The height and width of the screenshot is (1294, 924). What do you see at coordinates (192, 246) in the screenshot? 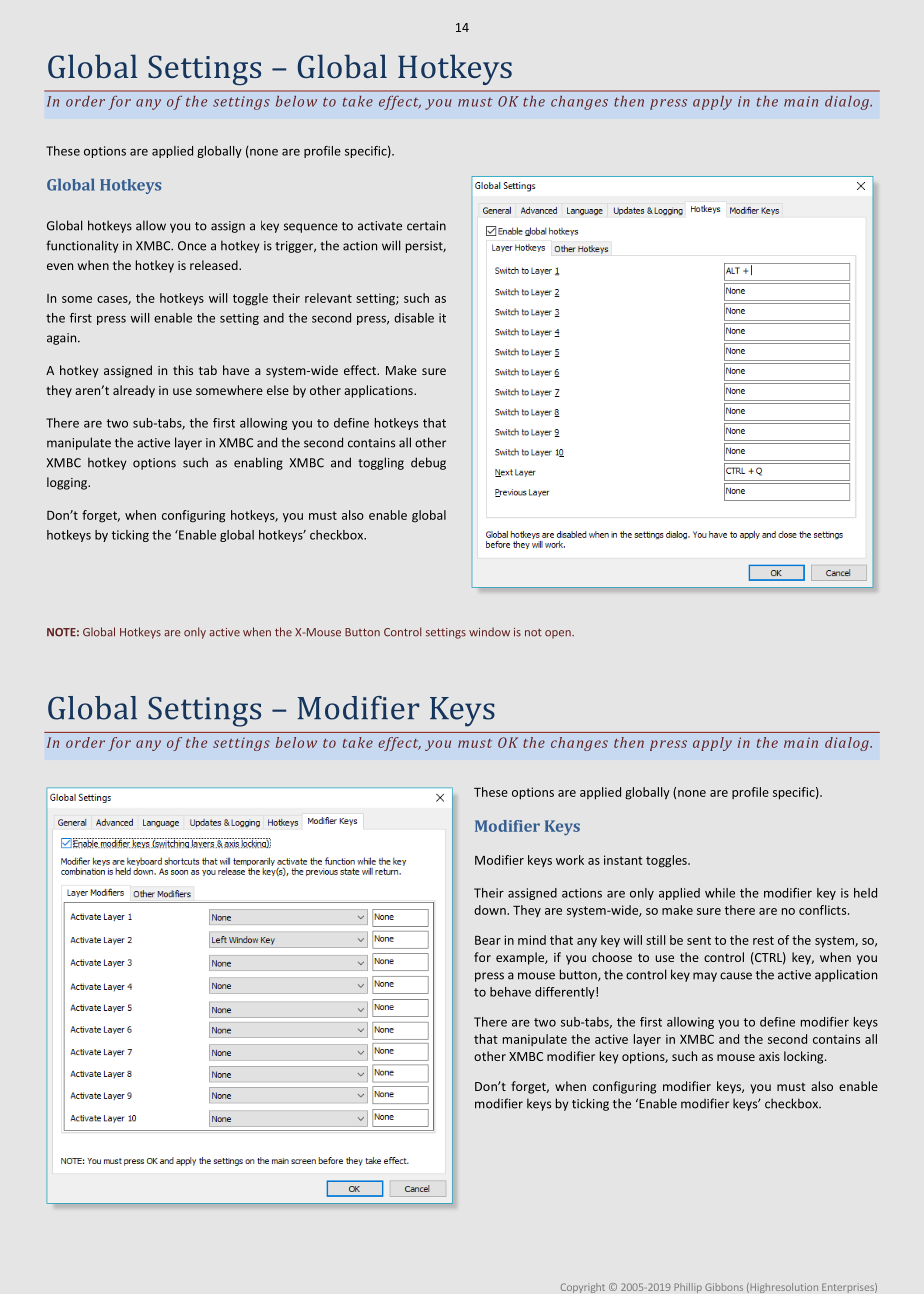
I see `Once` at bounding box center [192, 246].
